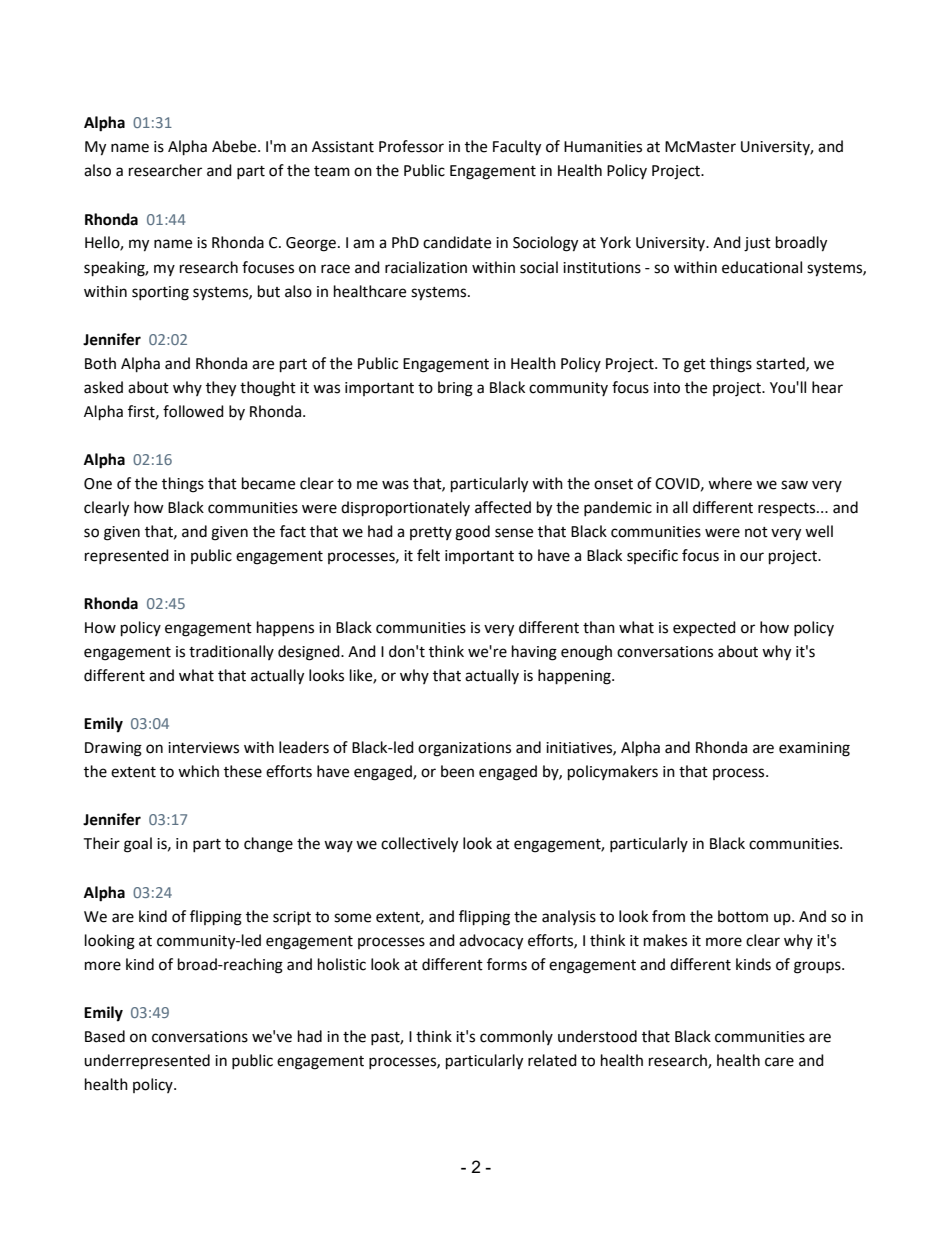  I want to click on Professor, so click(411, 146).
